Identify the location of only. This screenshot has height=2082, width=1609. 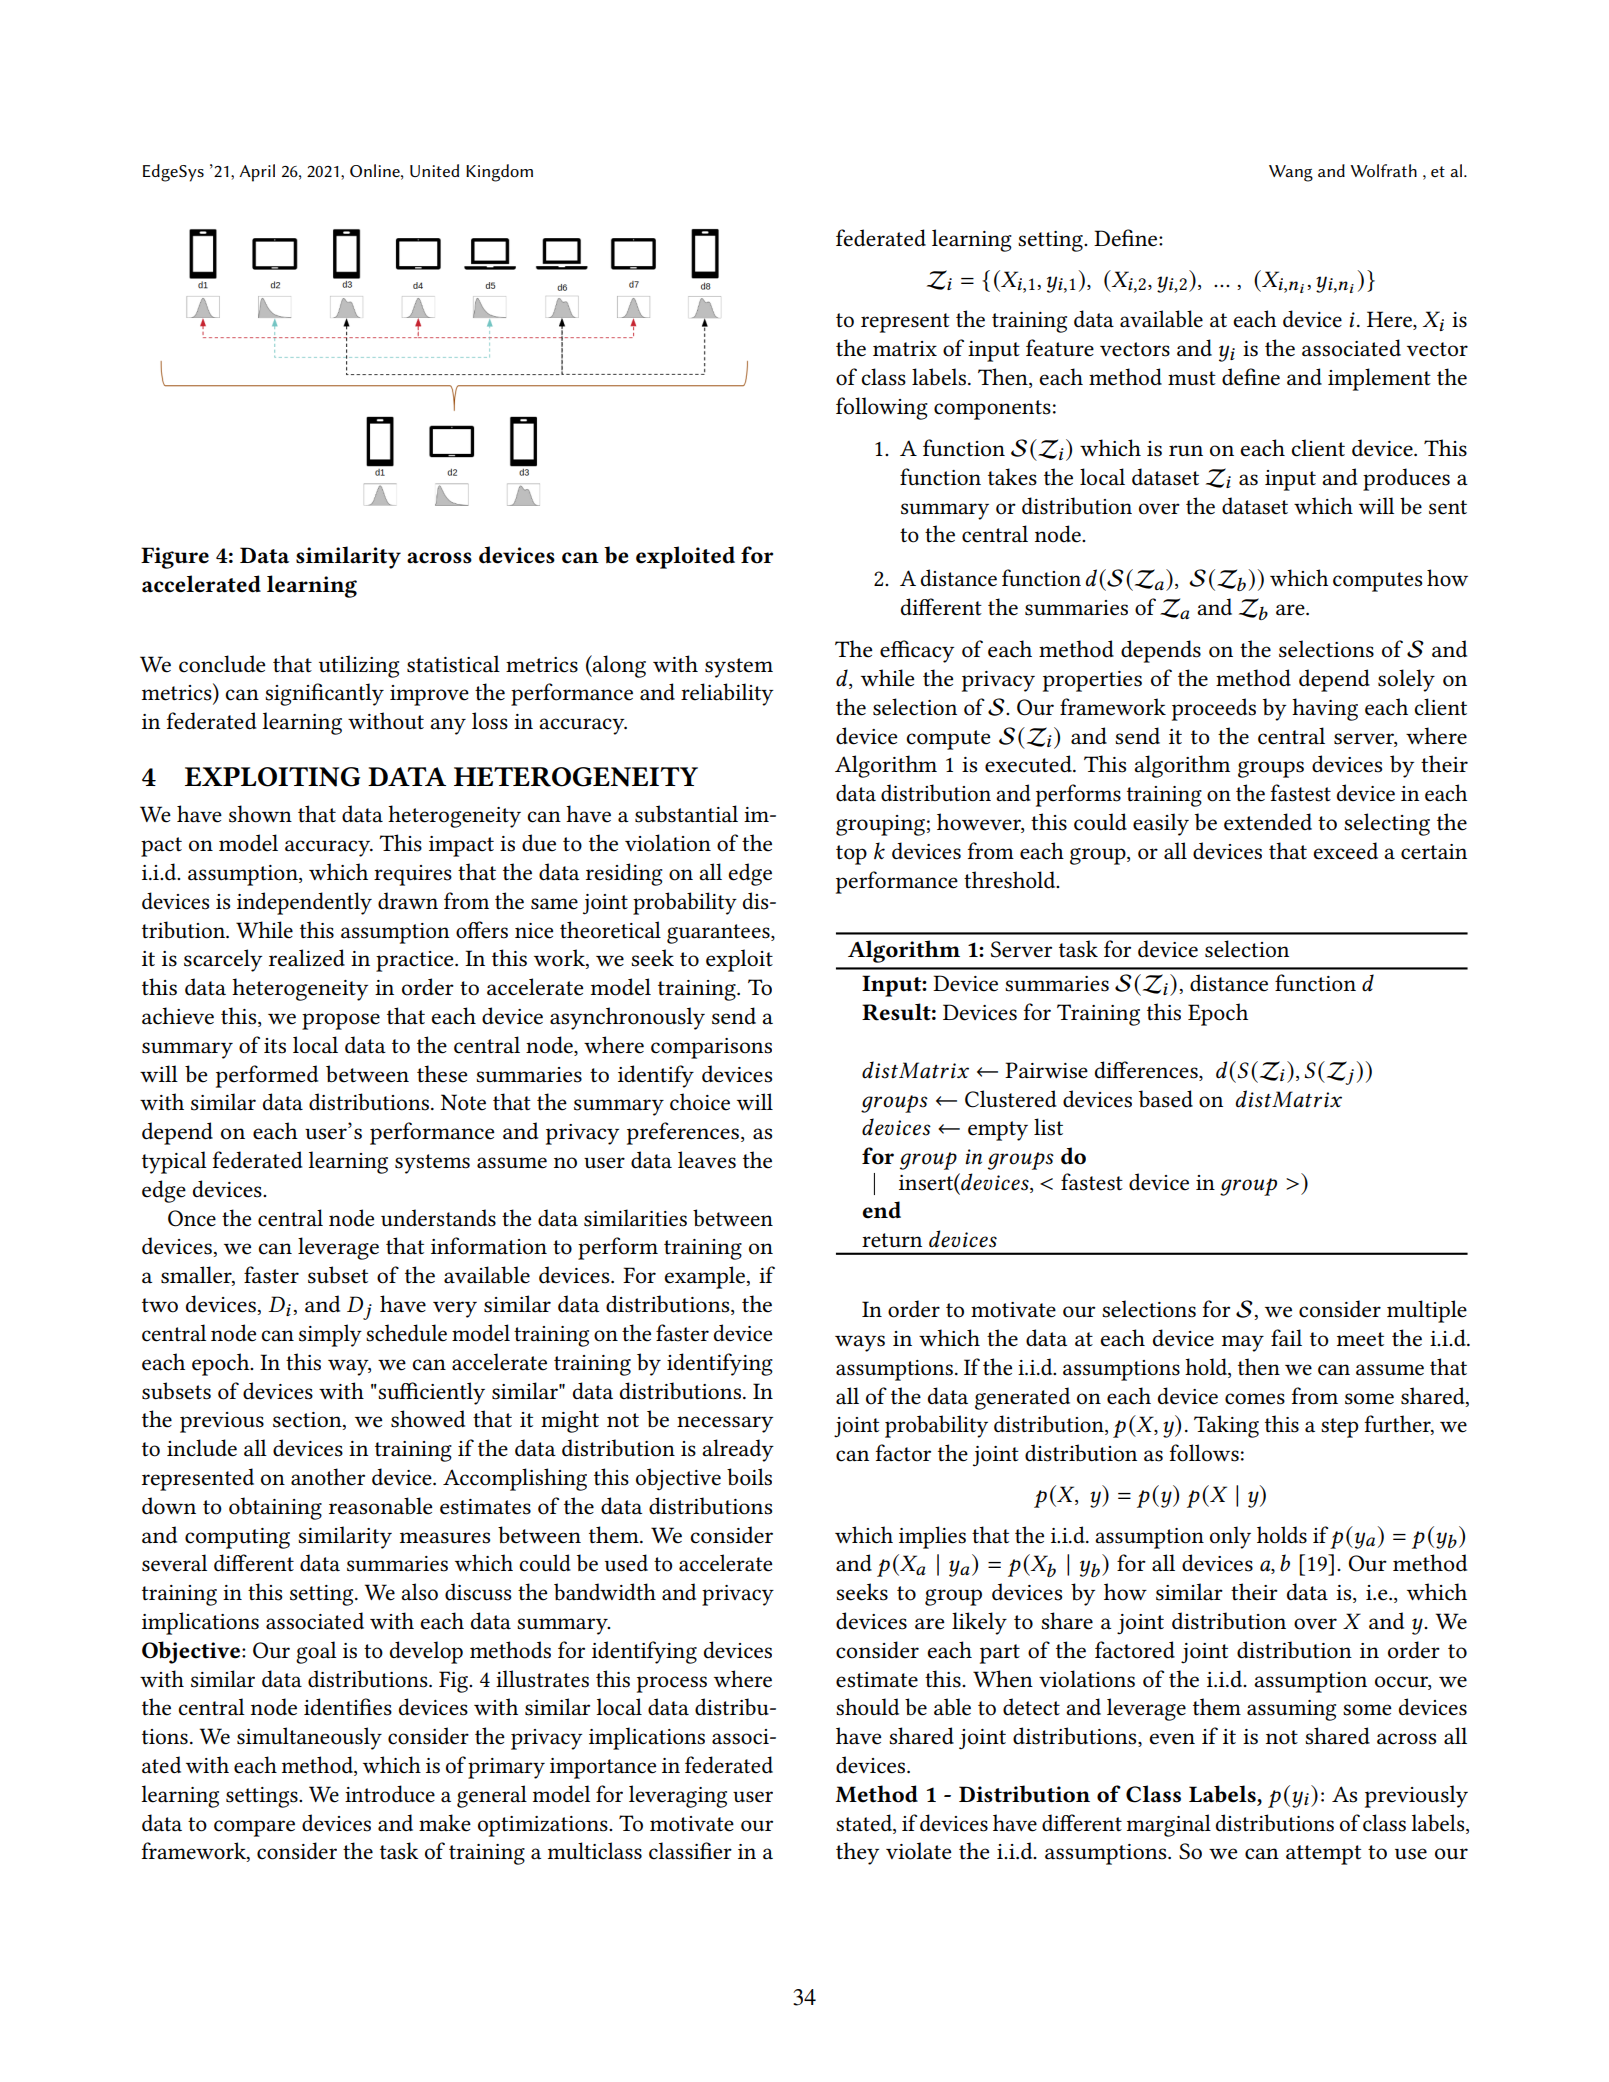
(1230, 1537).
